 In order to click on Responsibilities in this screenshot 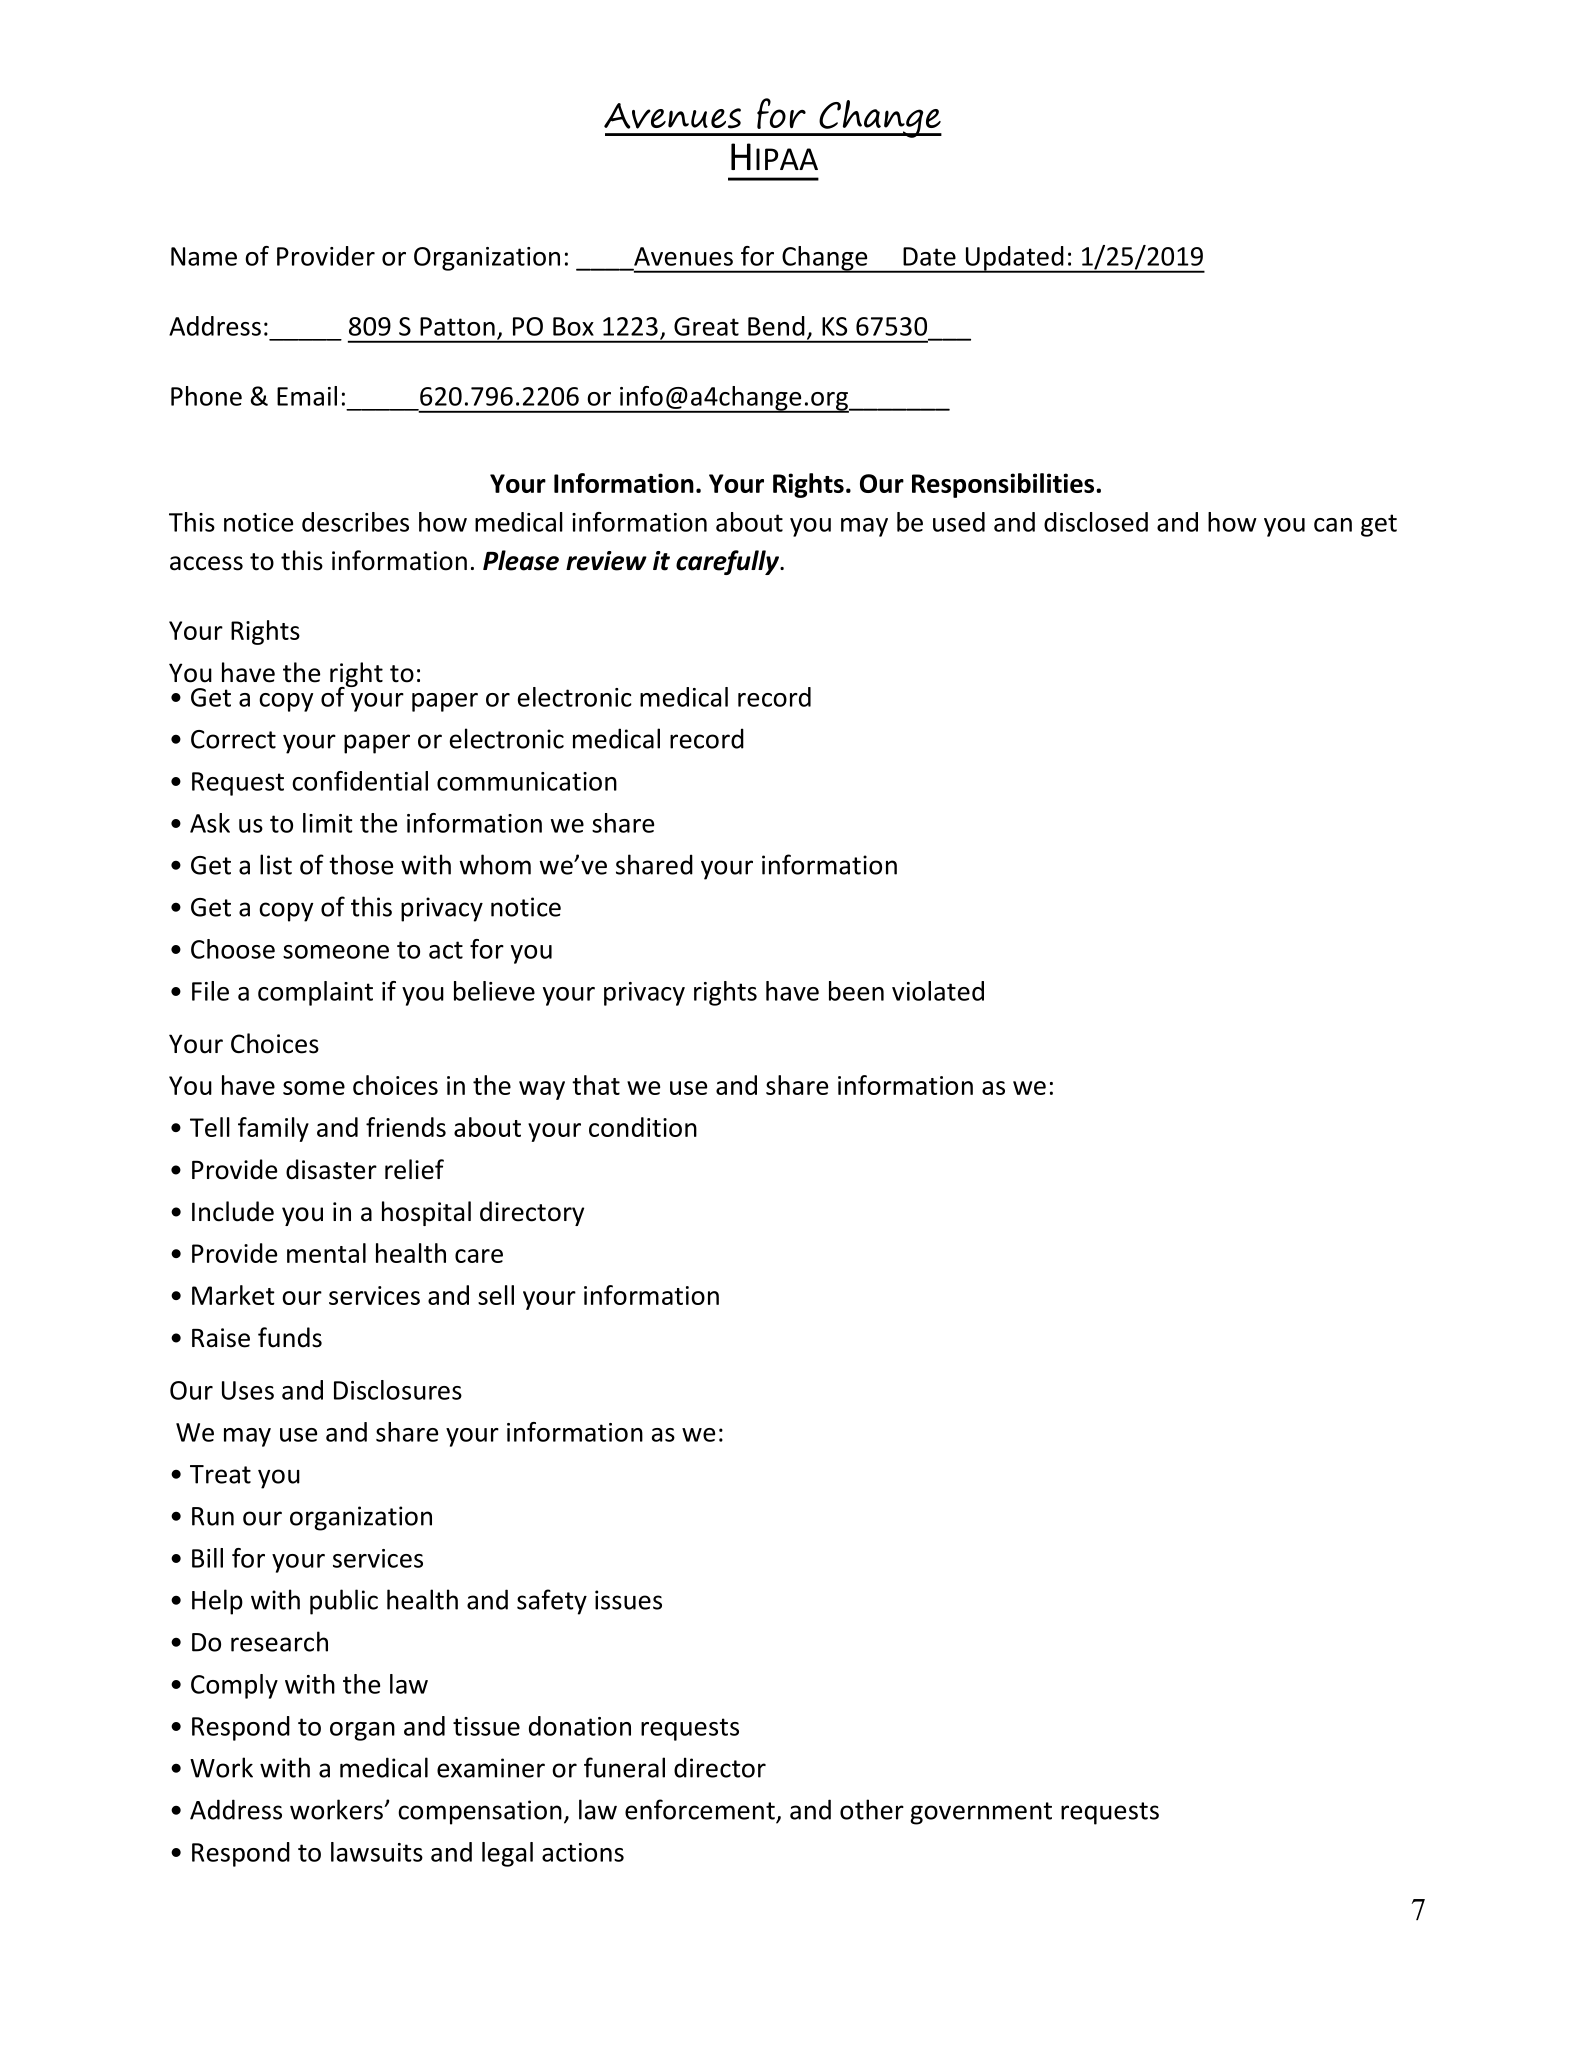, I will do `click(1004, 485)`.
